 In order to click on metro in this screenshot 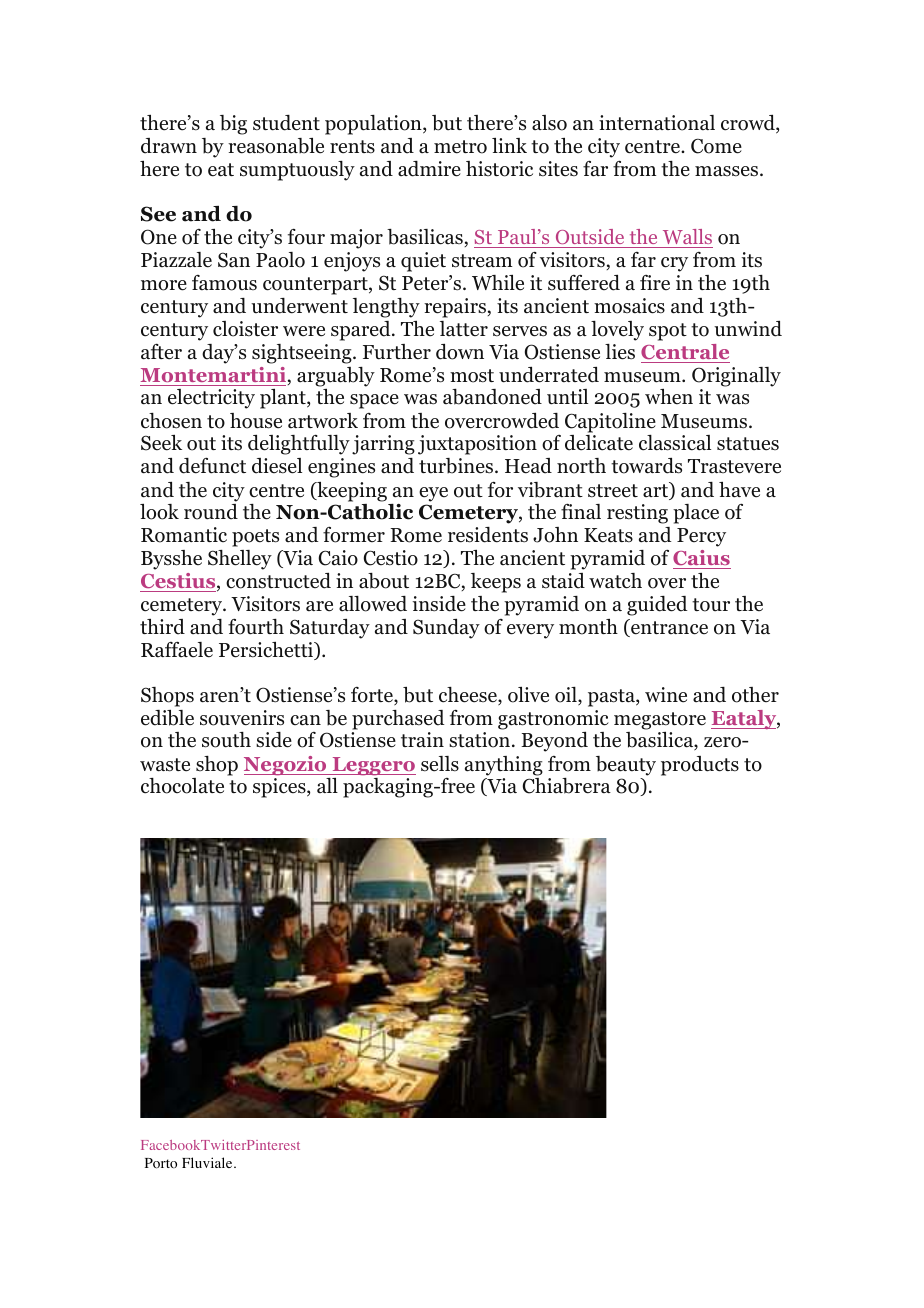, I will do `click(460, 147)`.
